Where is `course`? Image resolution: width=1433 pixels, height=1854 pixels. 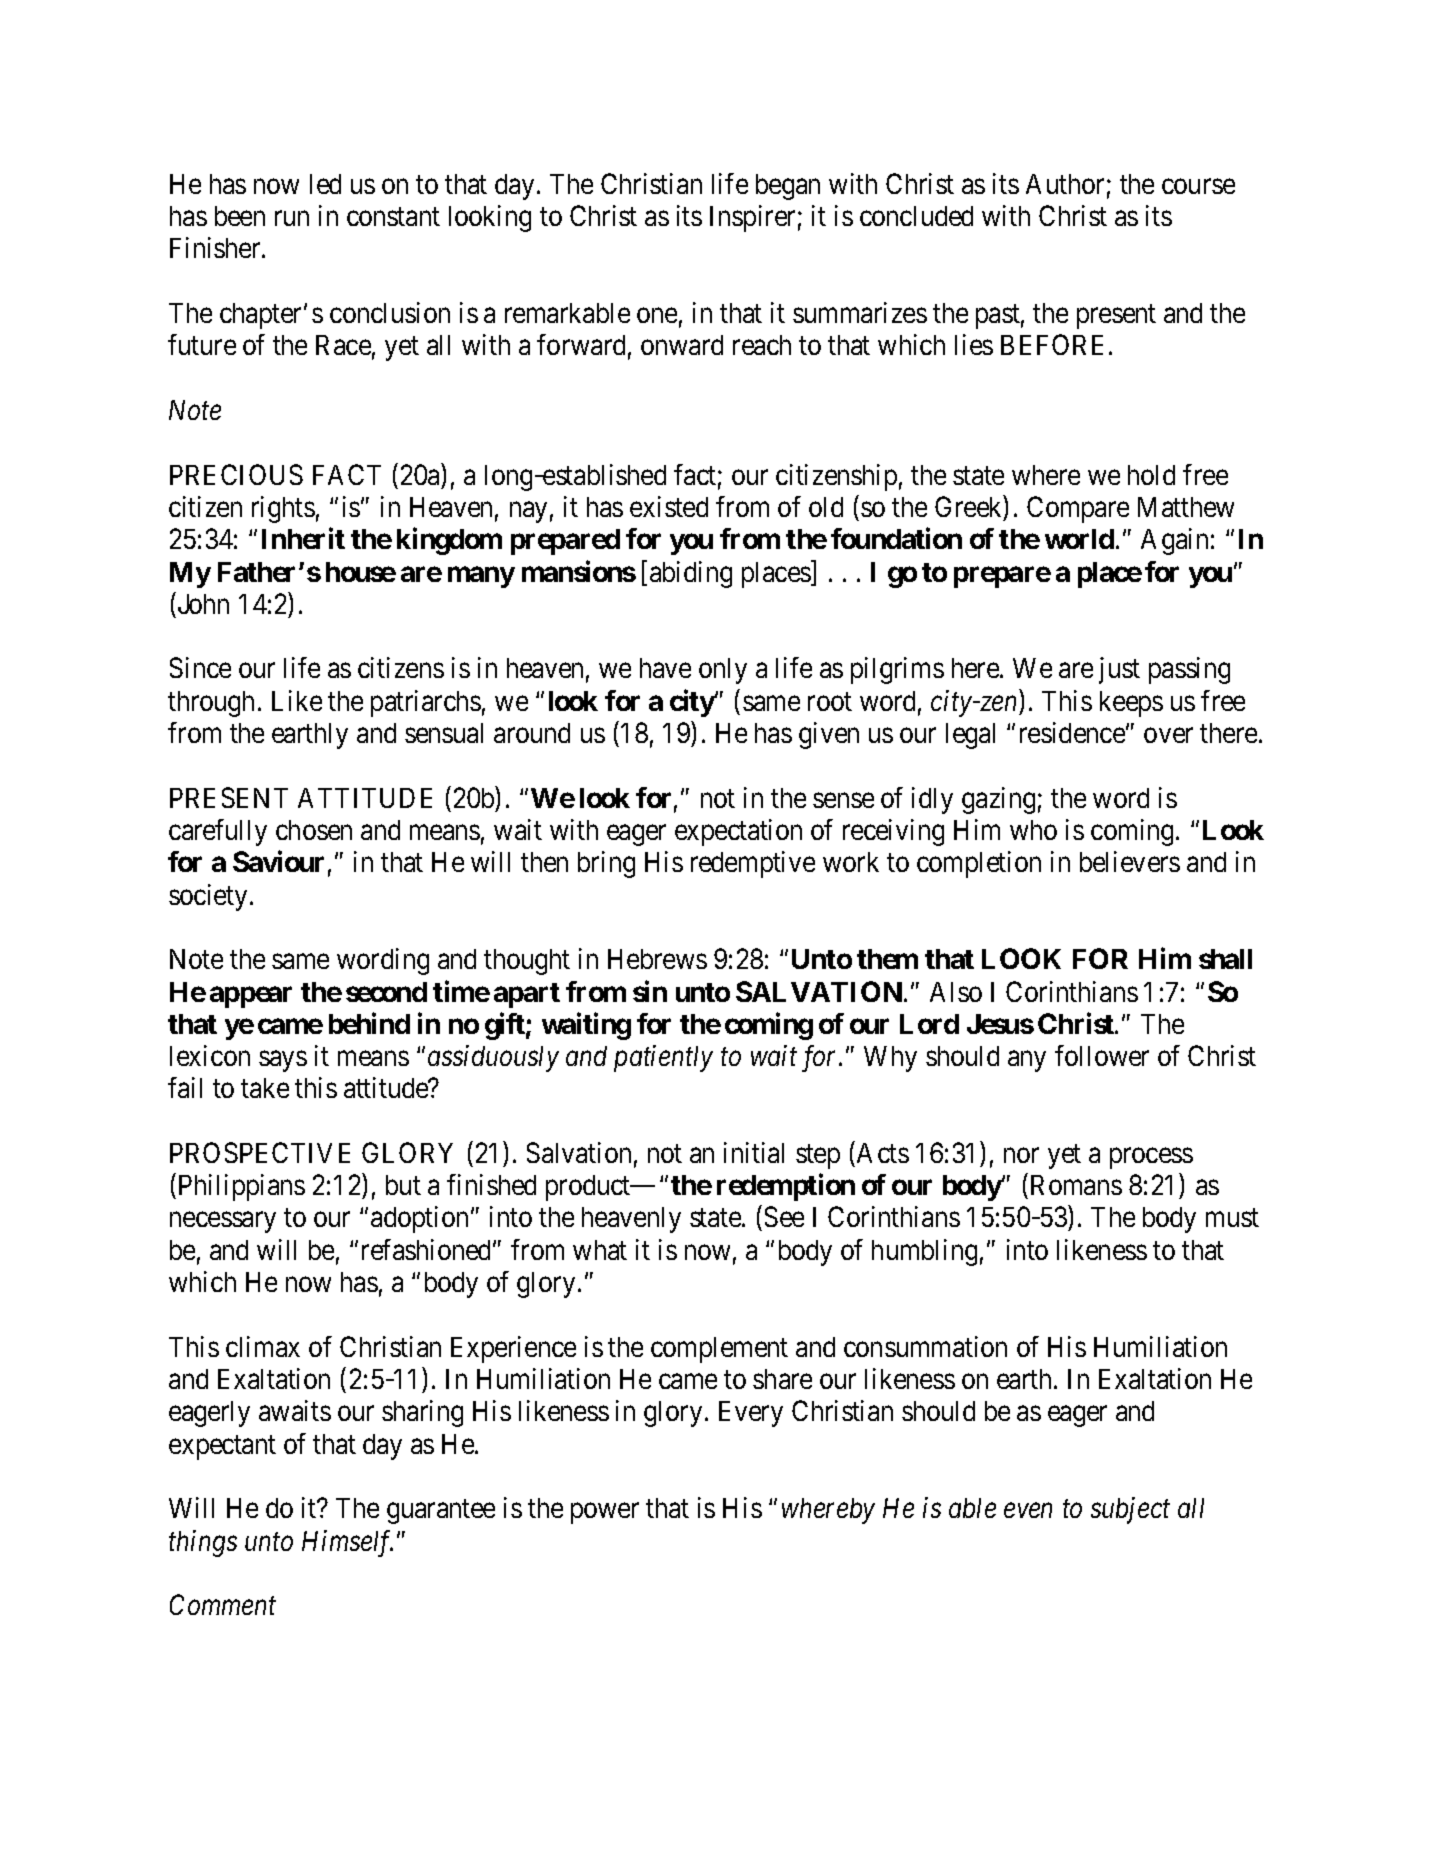
course is located at coordinates (1198, 186).
